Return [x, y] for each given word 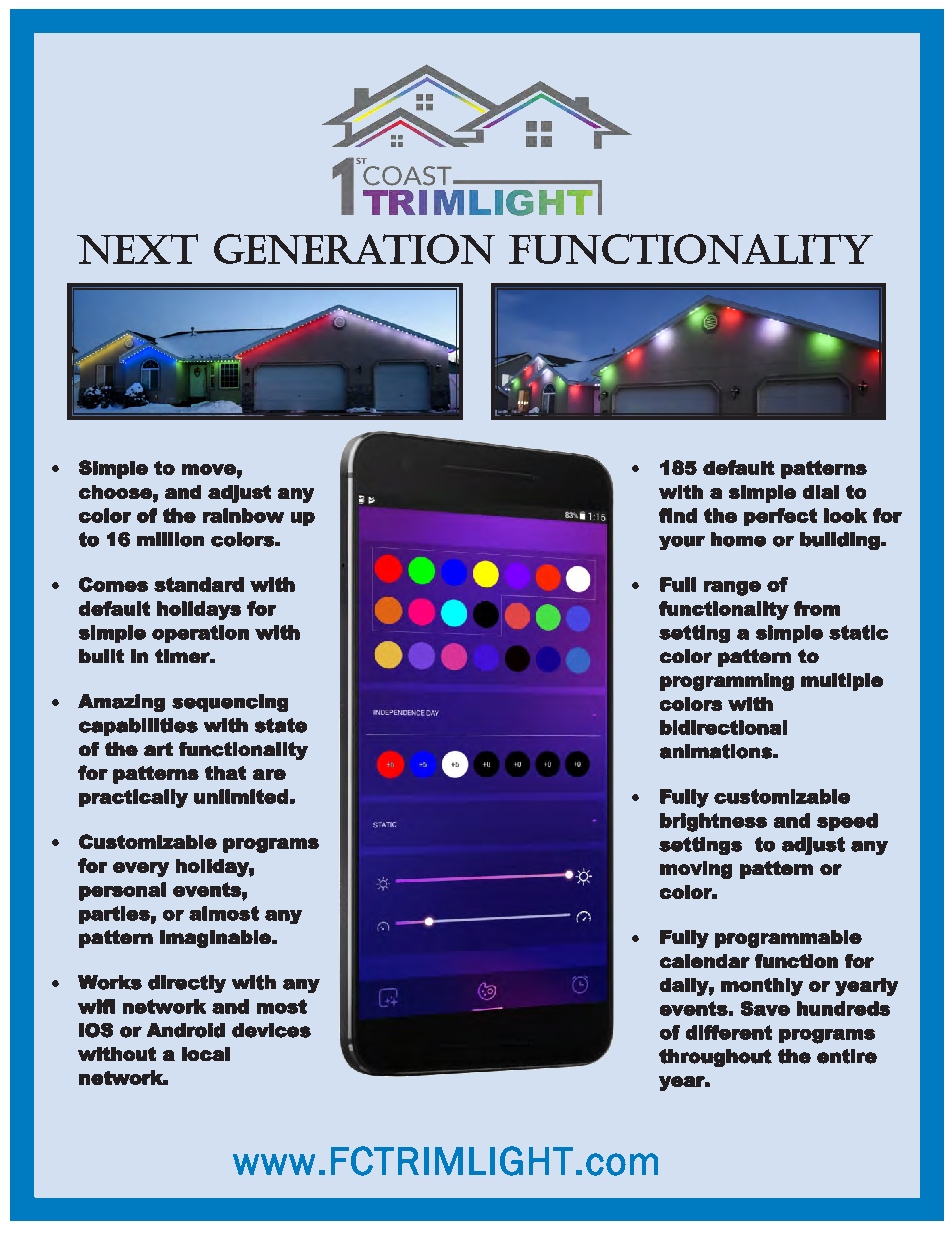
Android [186, 1030]
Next [137, 249]
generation [354, 249]
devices [271, 1030]
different [729, 1032]
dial [821, 492]
